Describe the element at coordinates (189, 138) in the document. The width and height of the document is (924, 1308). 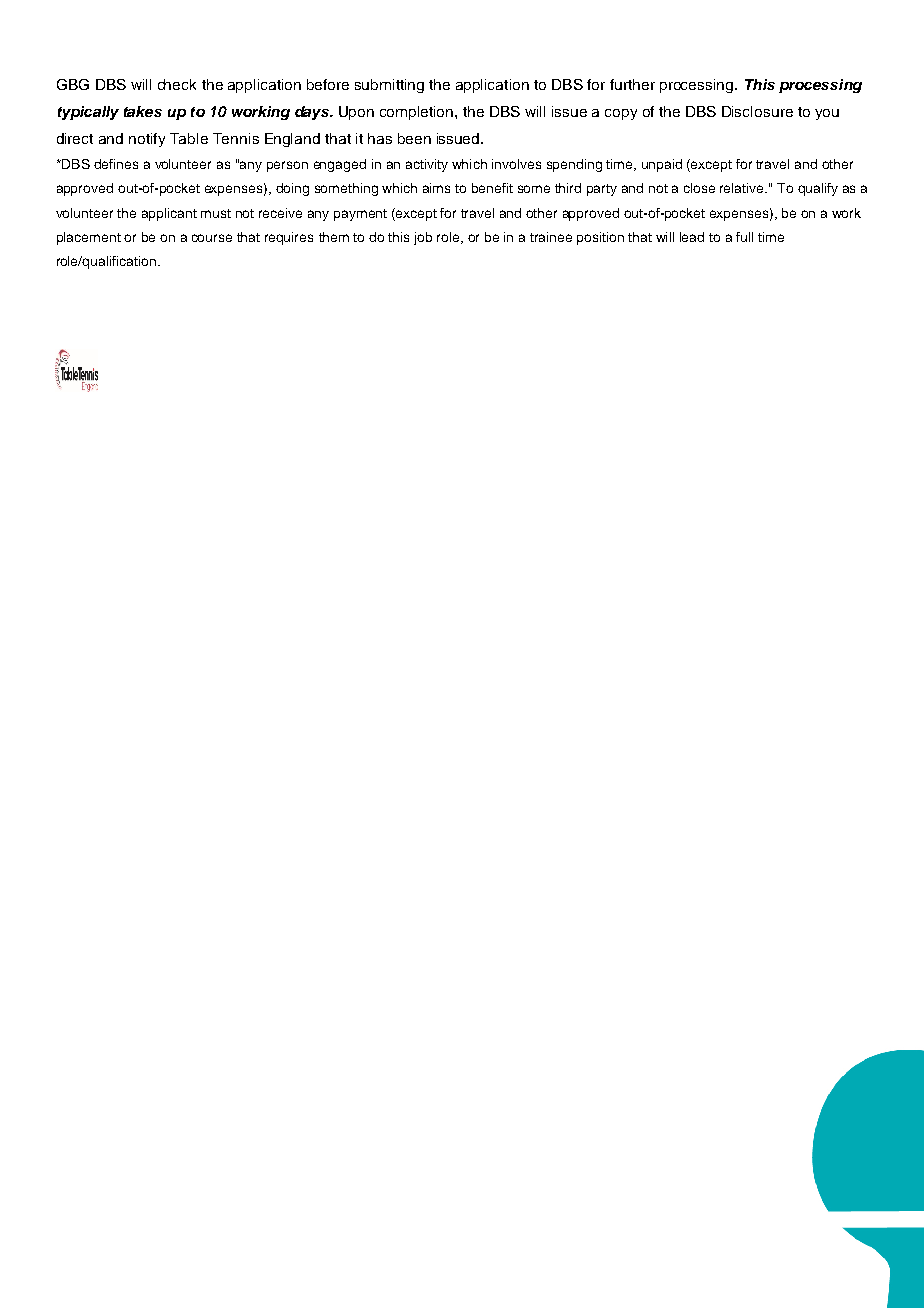
I see `Table` at that location.
